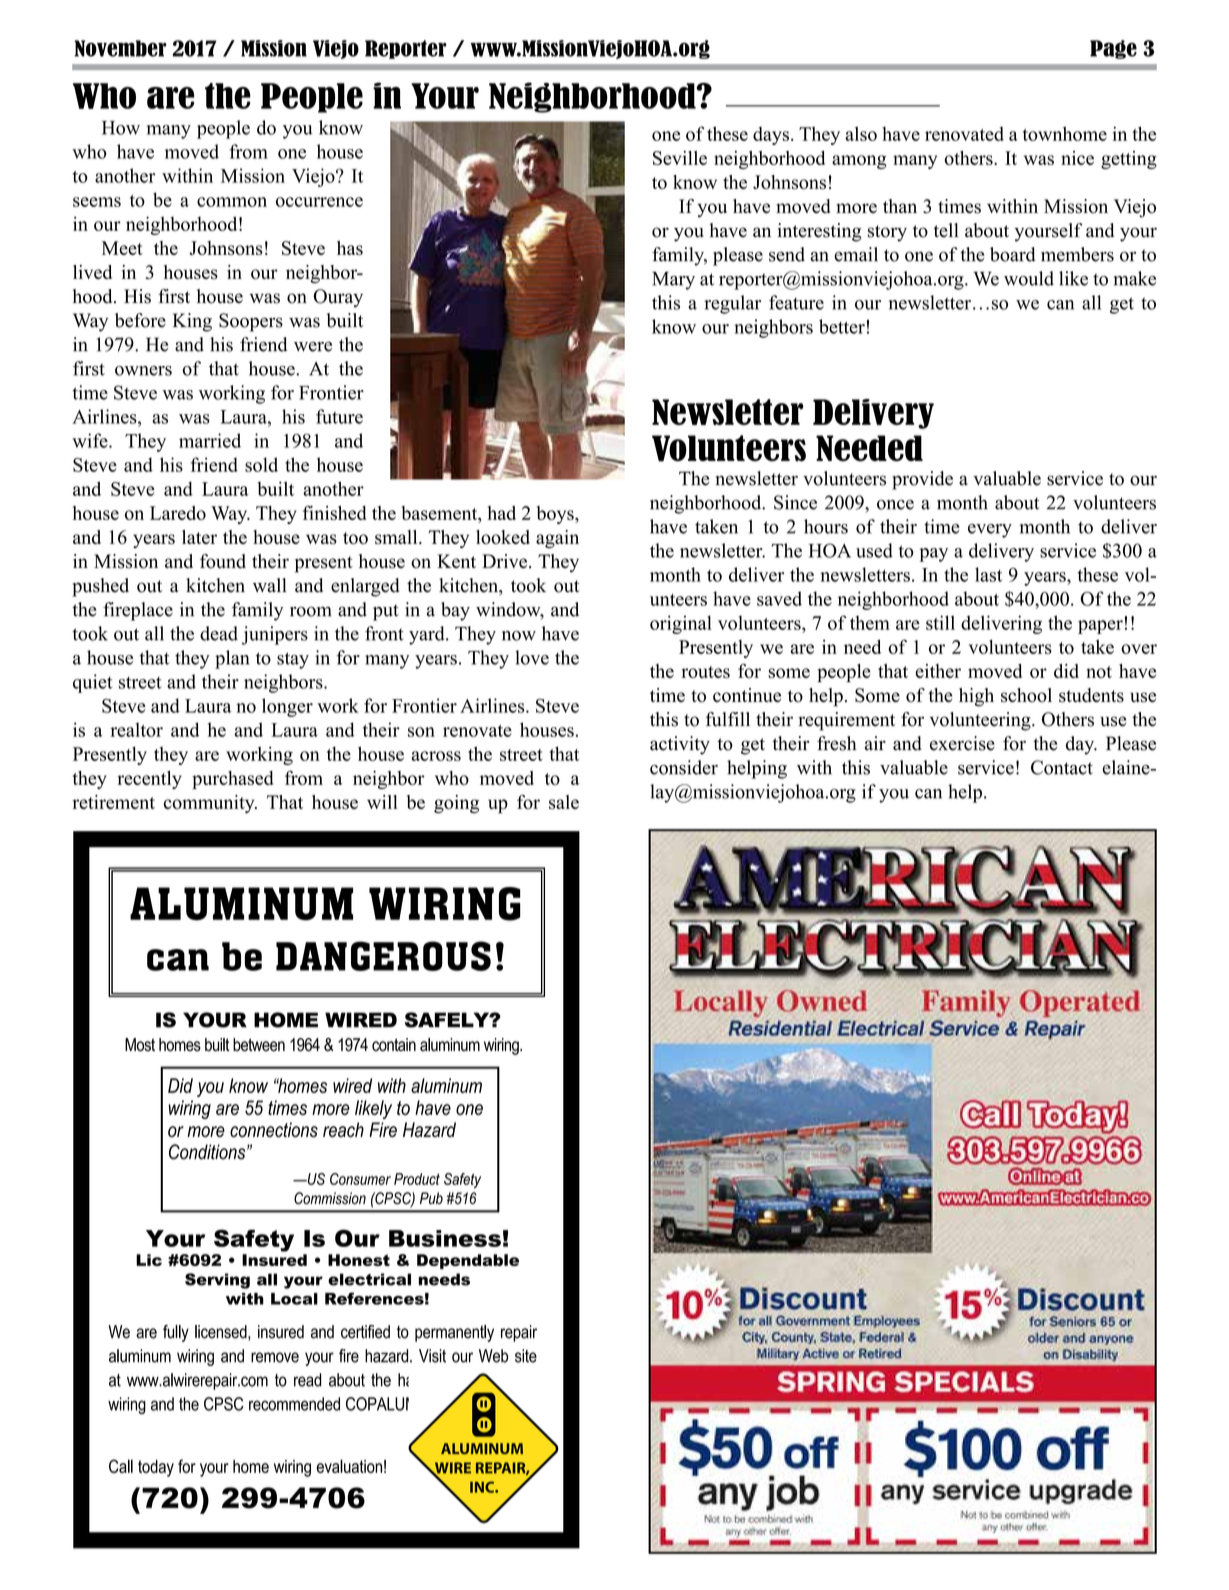 The image size is (1229, 1590). What do you see at coordinates (493, 1356) in the document?
I see `Web` at bounding box center [493, 1356].
